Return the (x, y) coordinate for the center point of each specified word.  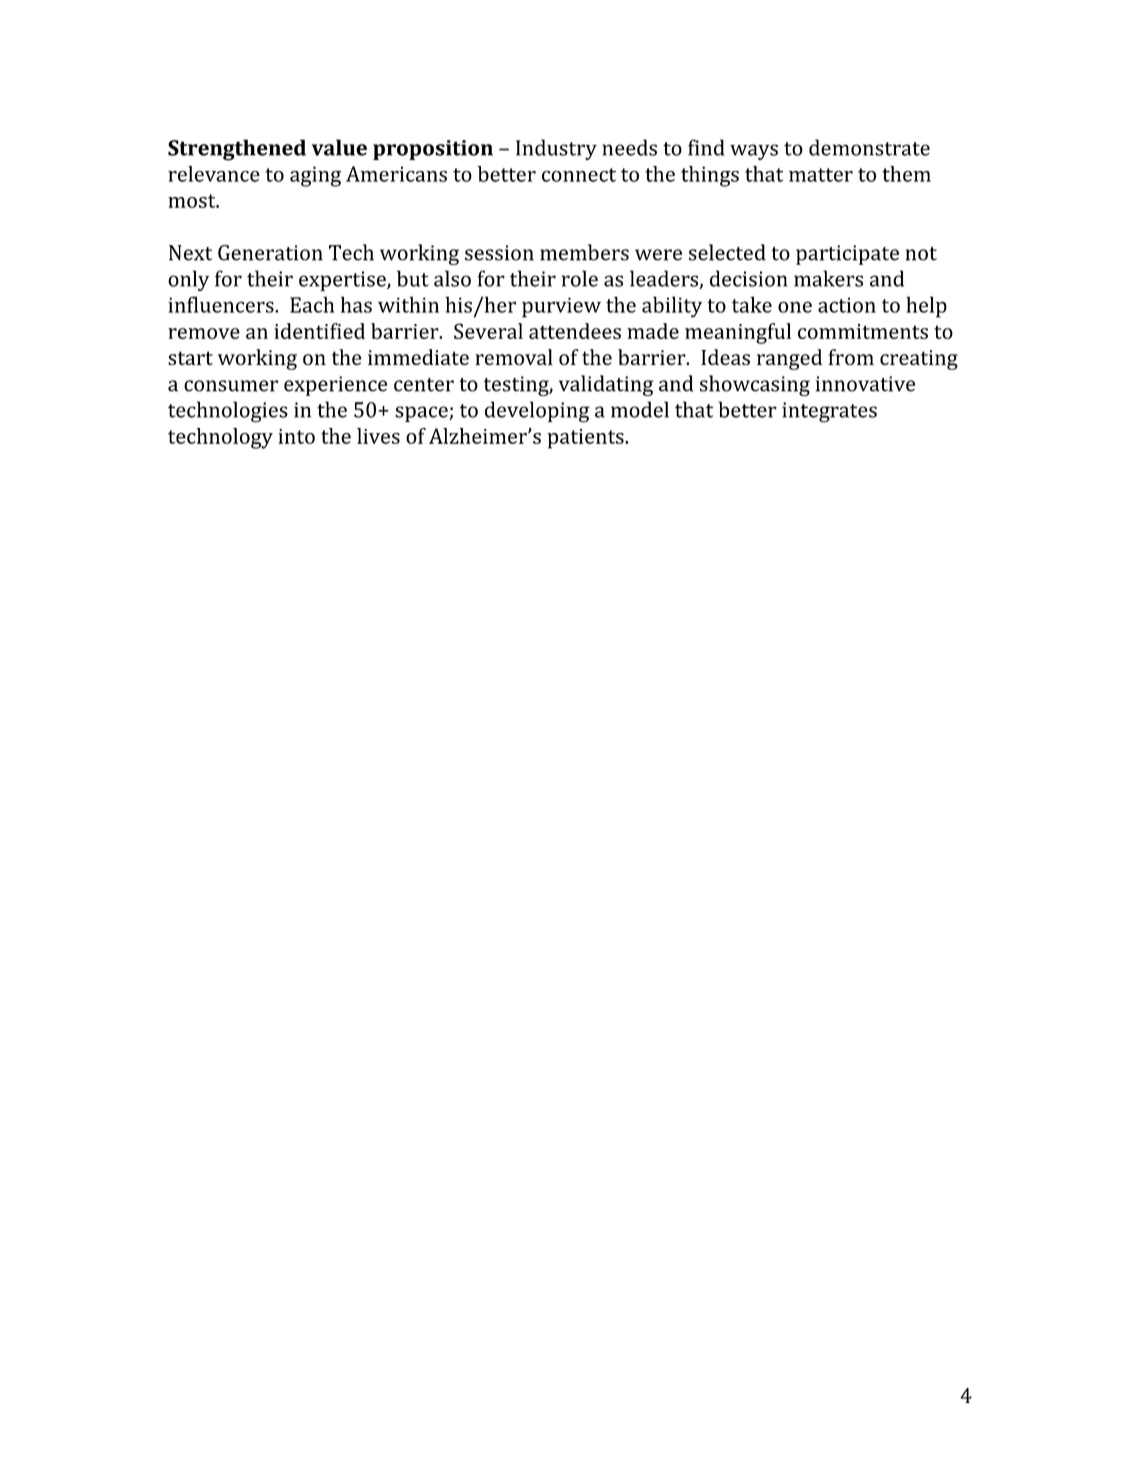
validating (606, 385)
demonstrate (869, 147)
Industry (556, 149)
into (296, 436)
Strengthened (237, 150)
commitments (863, 331)
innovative (865, 384)
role (579, 278)
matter (821, 175)
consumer (231, 386)
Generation (270, 253)
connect (579, 175)
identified (319, 331)
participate (847, 255)
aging (315, 176)
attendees (575, 331)
